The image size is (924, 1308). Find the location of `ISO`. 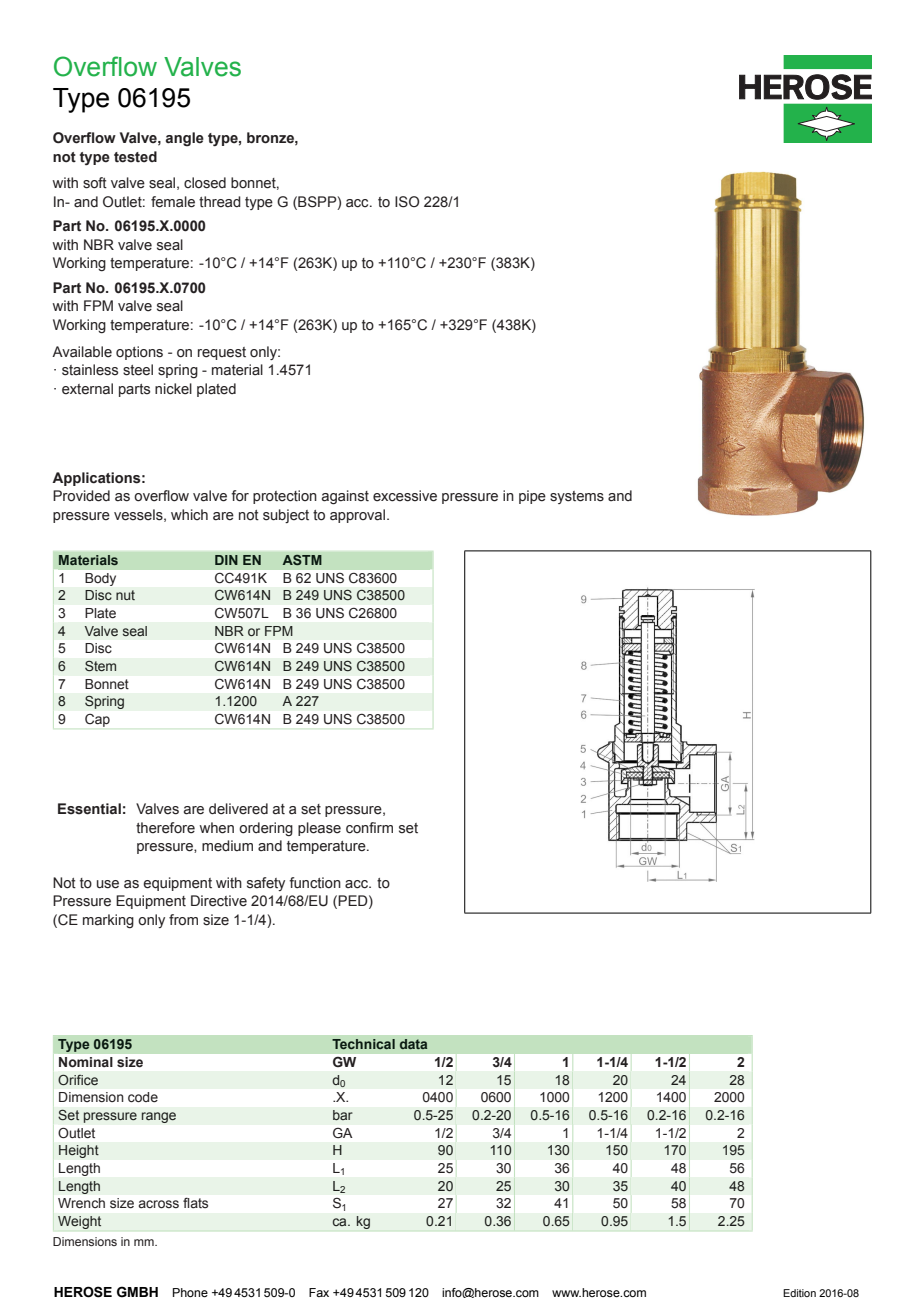

ISO is located at coordinates (407, 202).
